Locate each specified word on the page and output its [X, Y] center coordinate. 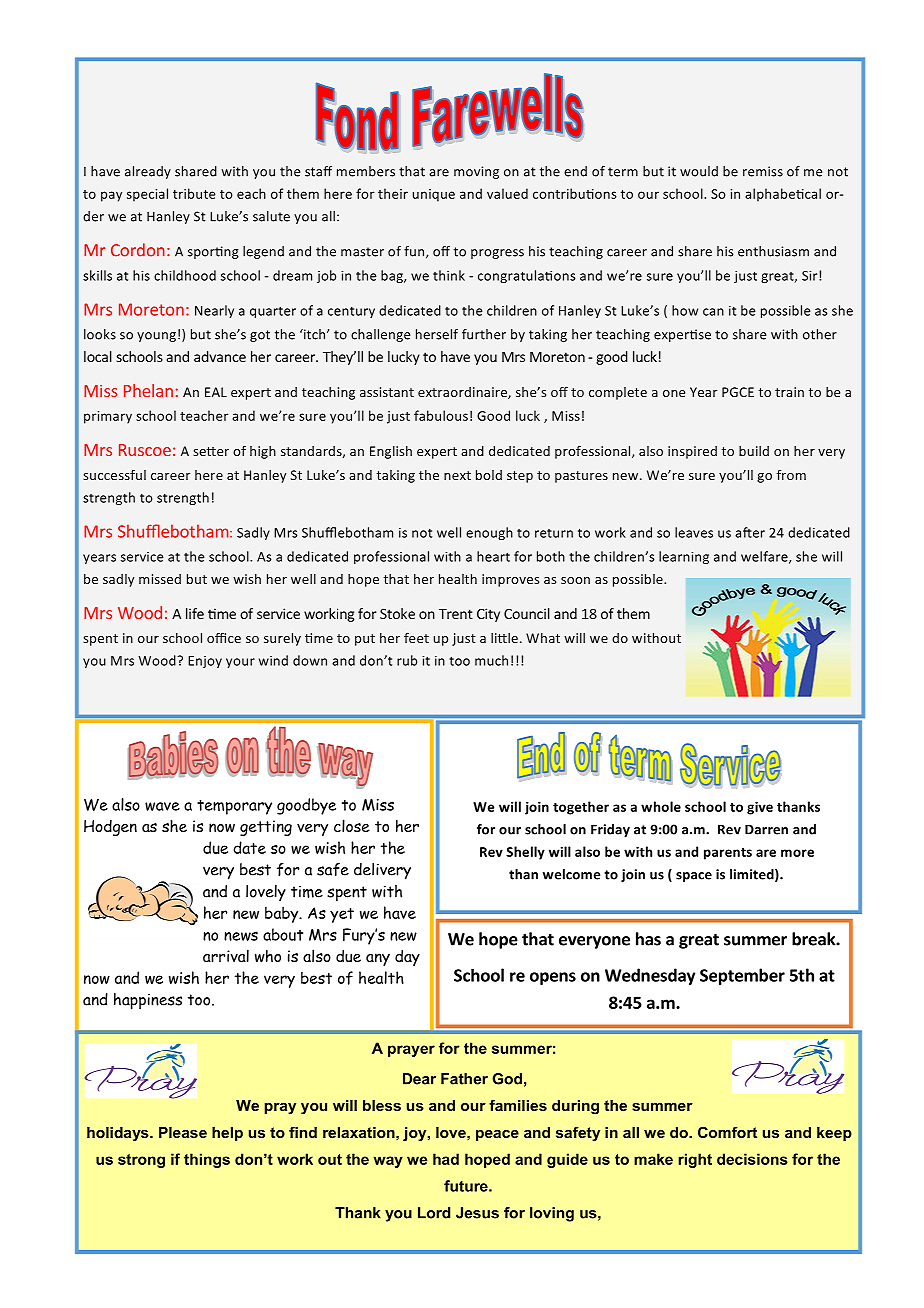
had [446, 1159]
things [207, 1160]
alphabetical [783, 195]
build [754, 451]
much [491, 660]
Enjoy [205, 662]
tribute [194, 193]
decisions [752, 1159]
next [457, 475]
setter [211, 451]
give [760, 808]
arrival [226, 955]
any [378, 959]
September [742, 976]
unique [434, 195]
